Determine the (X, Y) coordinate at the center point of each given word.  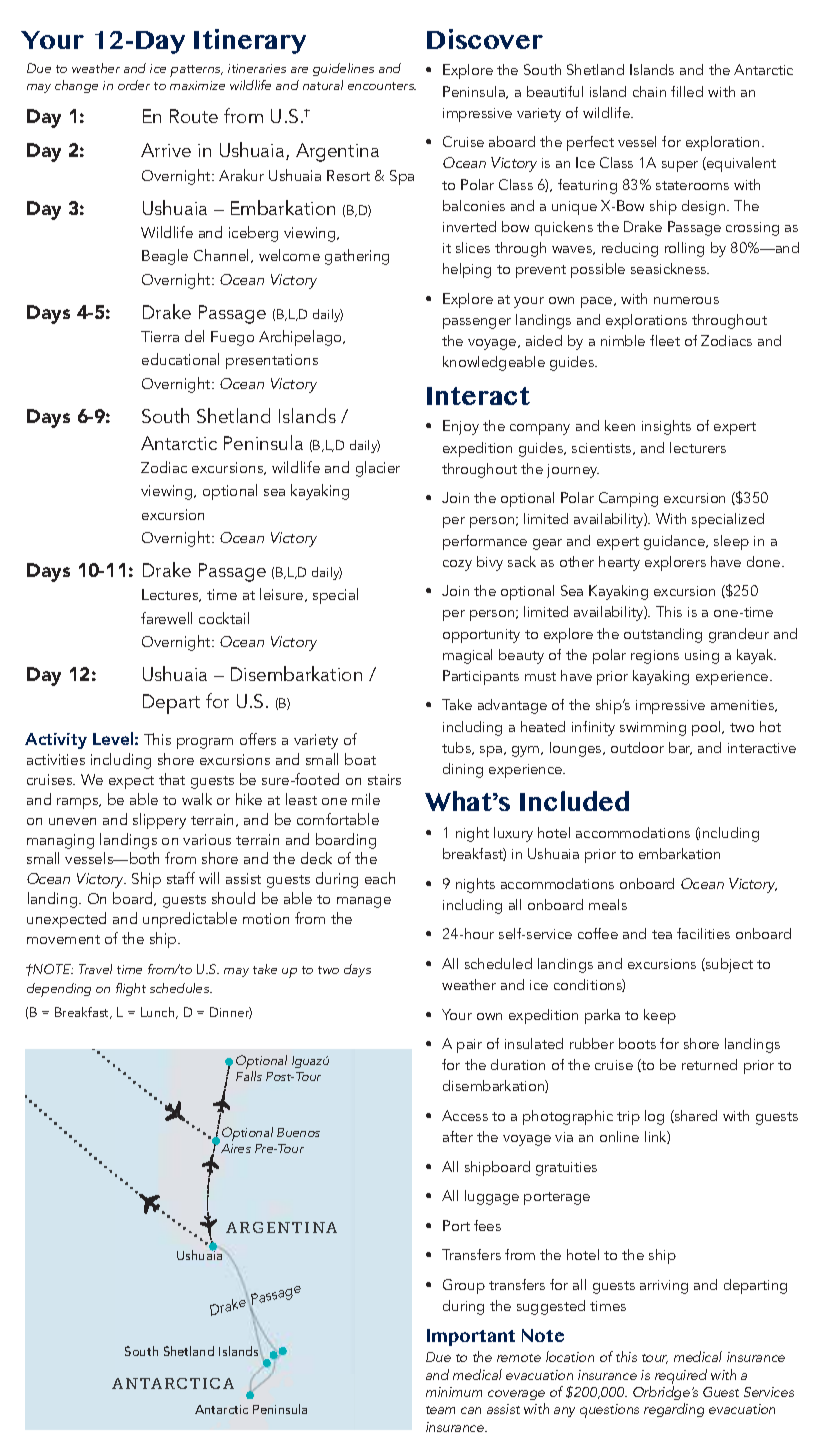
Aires (235, 1147)
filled (687, 91)
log (654, 1117)
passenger (477, 323)
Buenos (298, 1132)
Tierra (160, 336)
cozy (457, 565)
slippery (159, 821)
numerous (686, 300)
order (134, 85)
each (380, 878)
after (458, 1136)
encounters (382, 86)
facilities (703, 933)
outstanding (663, 635)
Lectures (171, 595)
